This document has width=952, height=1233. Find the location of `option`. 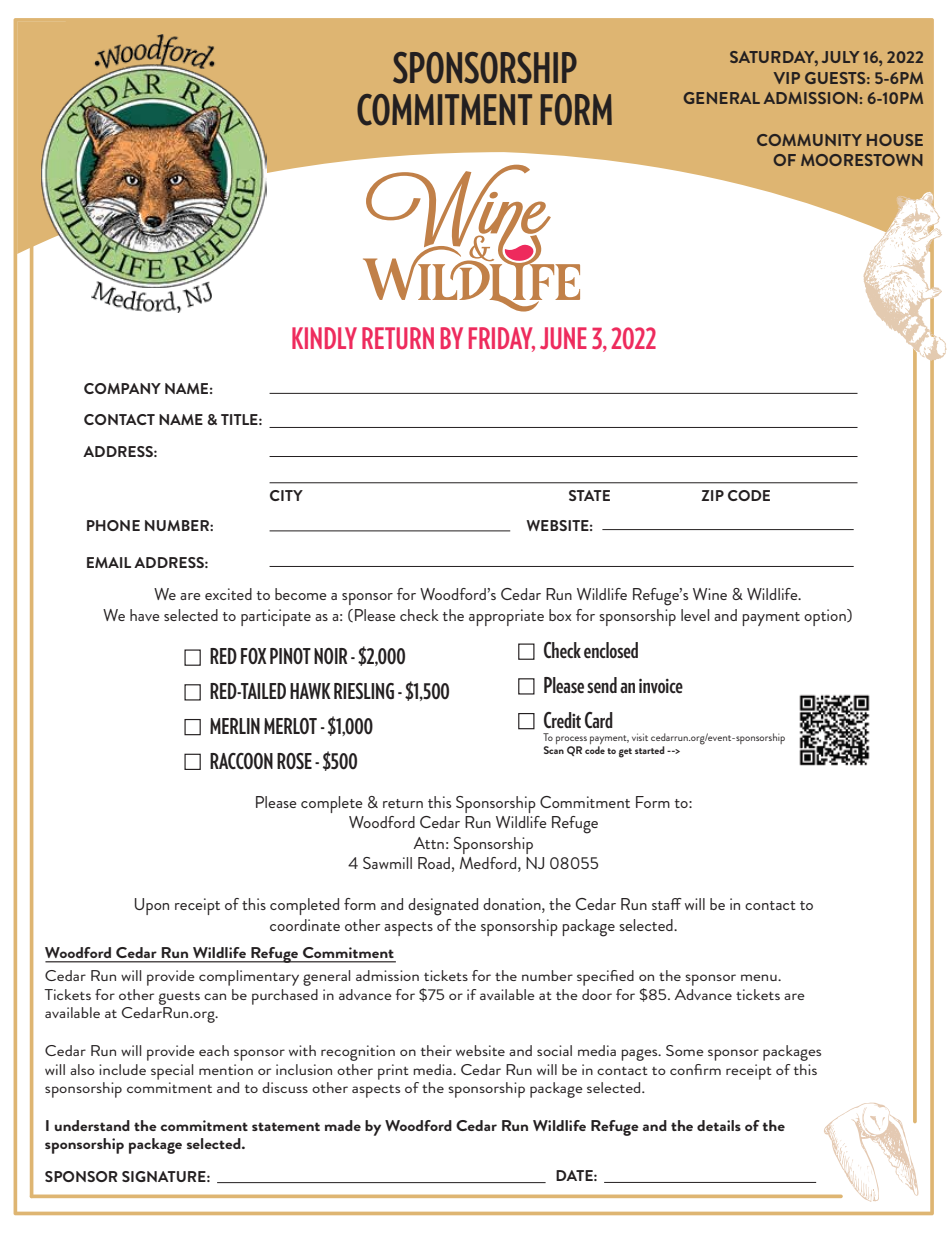

option is located at coordinates (826, 617).
